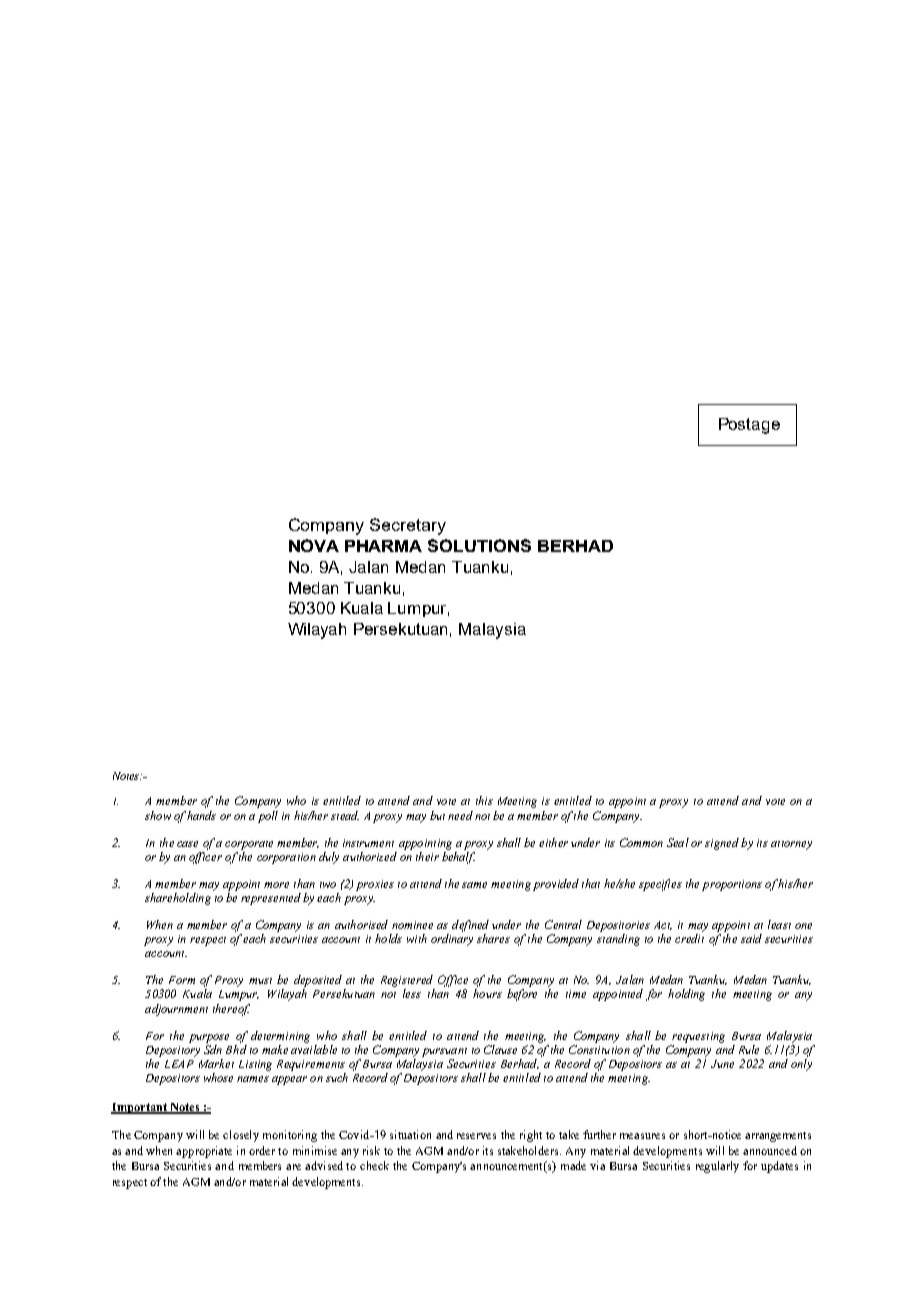 The width and height of the document is (924, 1308). I want to click on signed, so click(722, 844).
